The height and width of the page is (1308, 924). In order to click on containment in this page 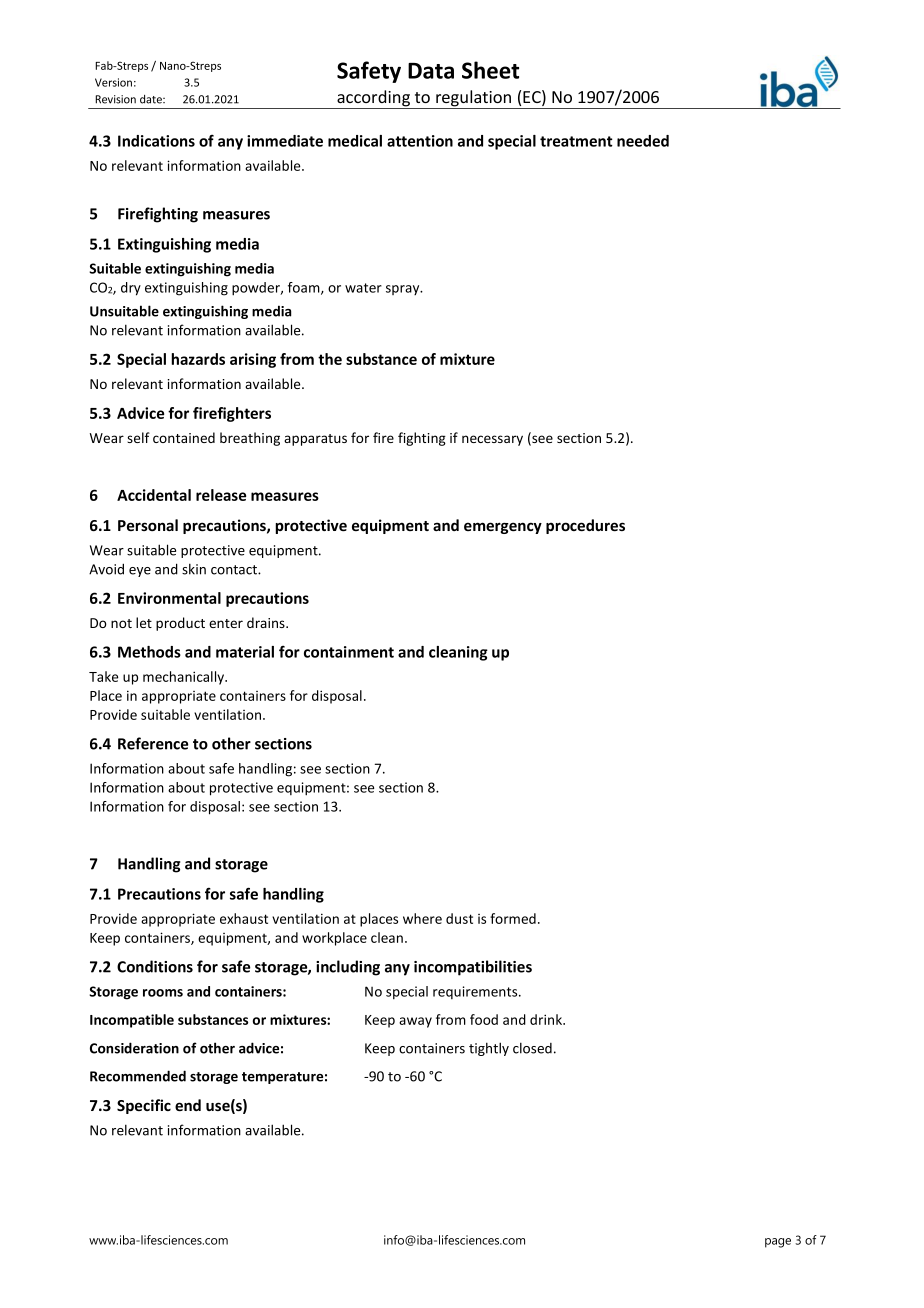, I will do `click(349, 652)`.
